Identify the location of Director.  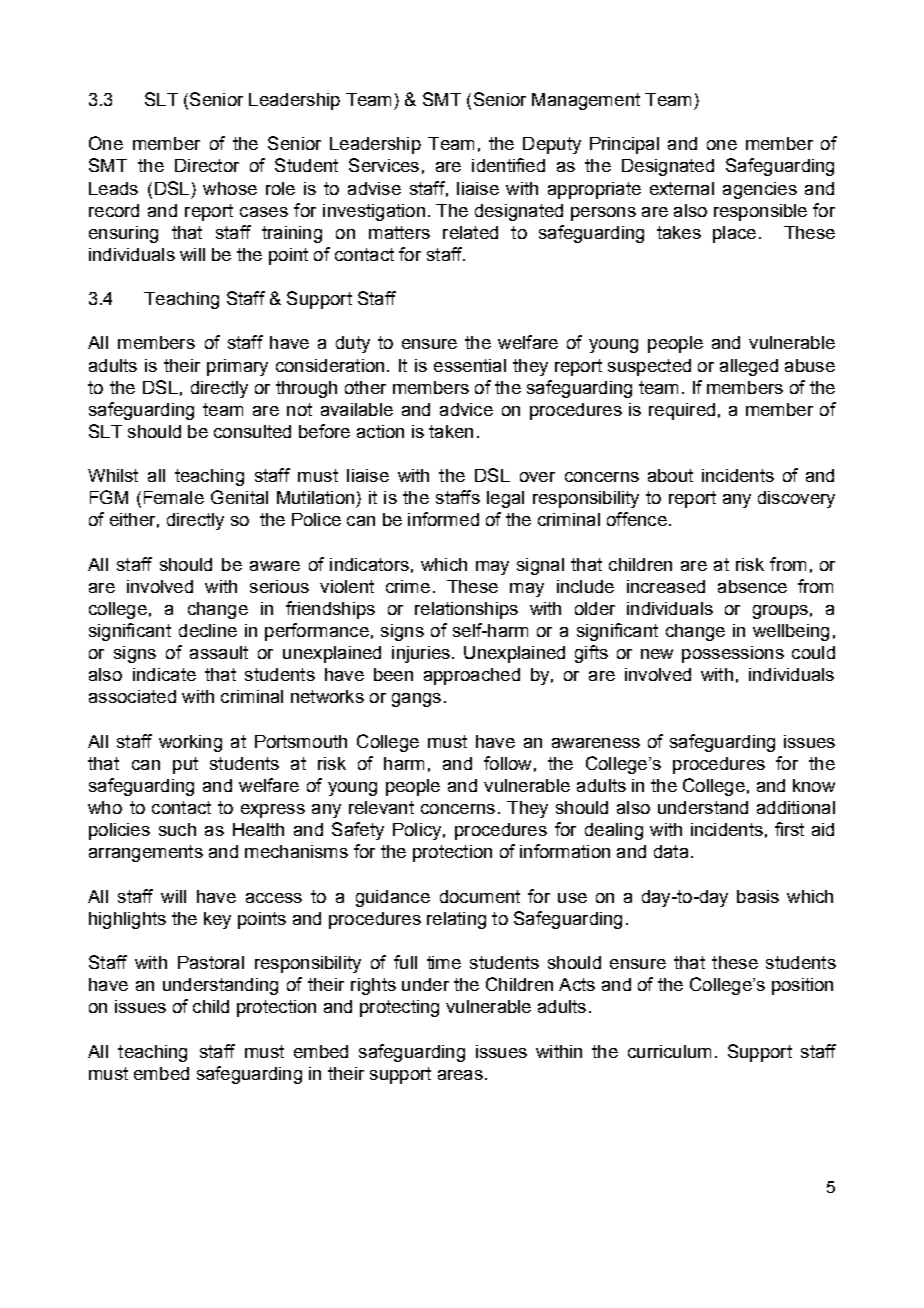
(207, 165).
